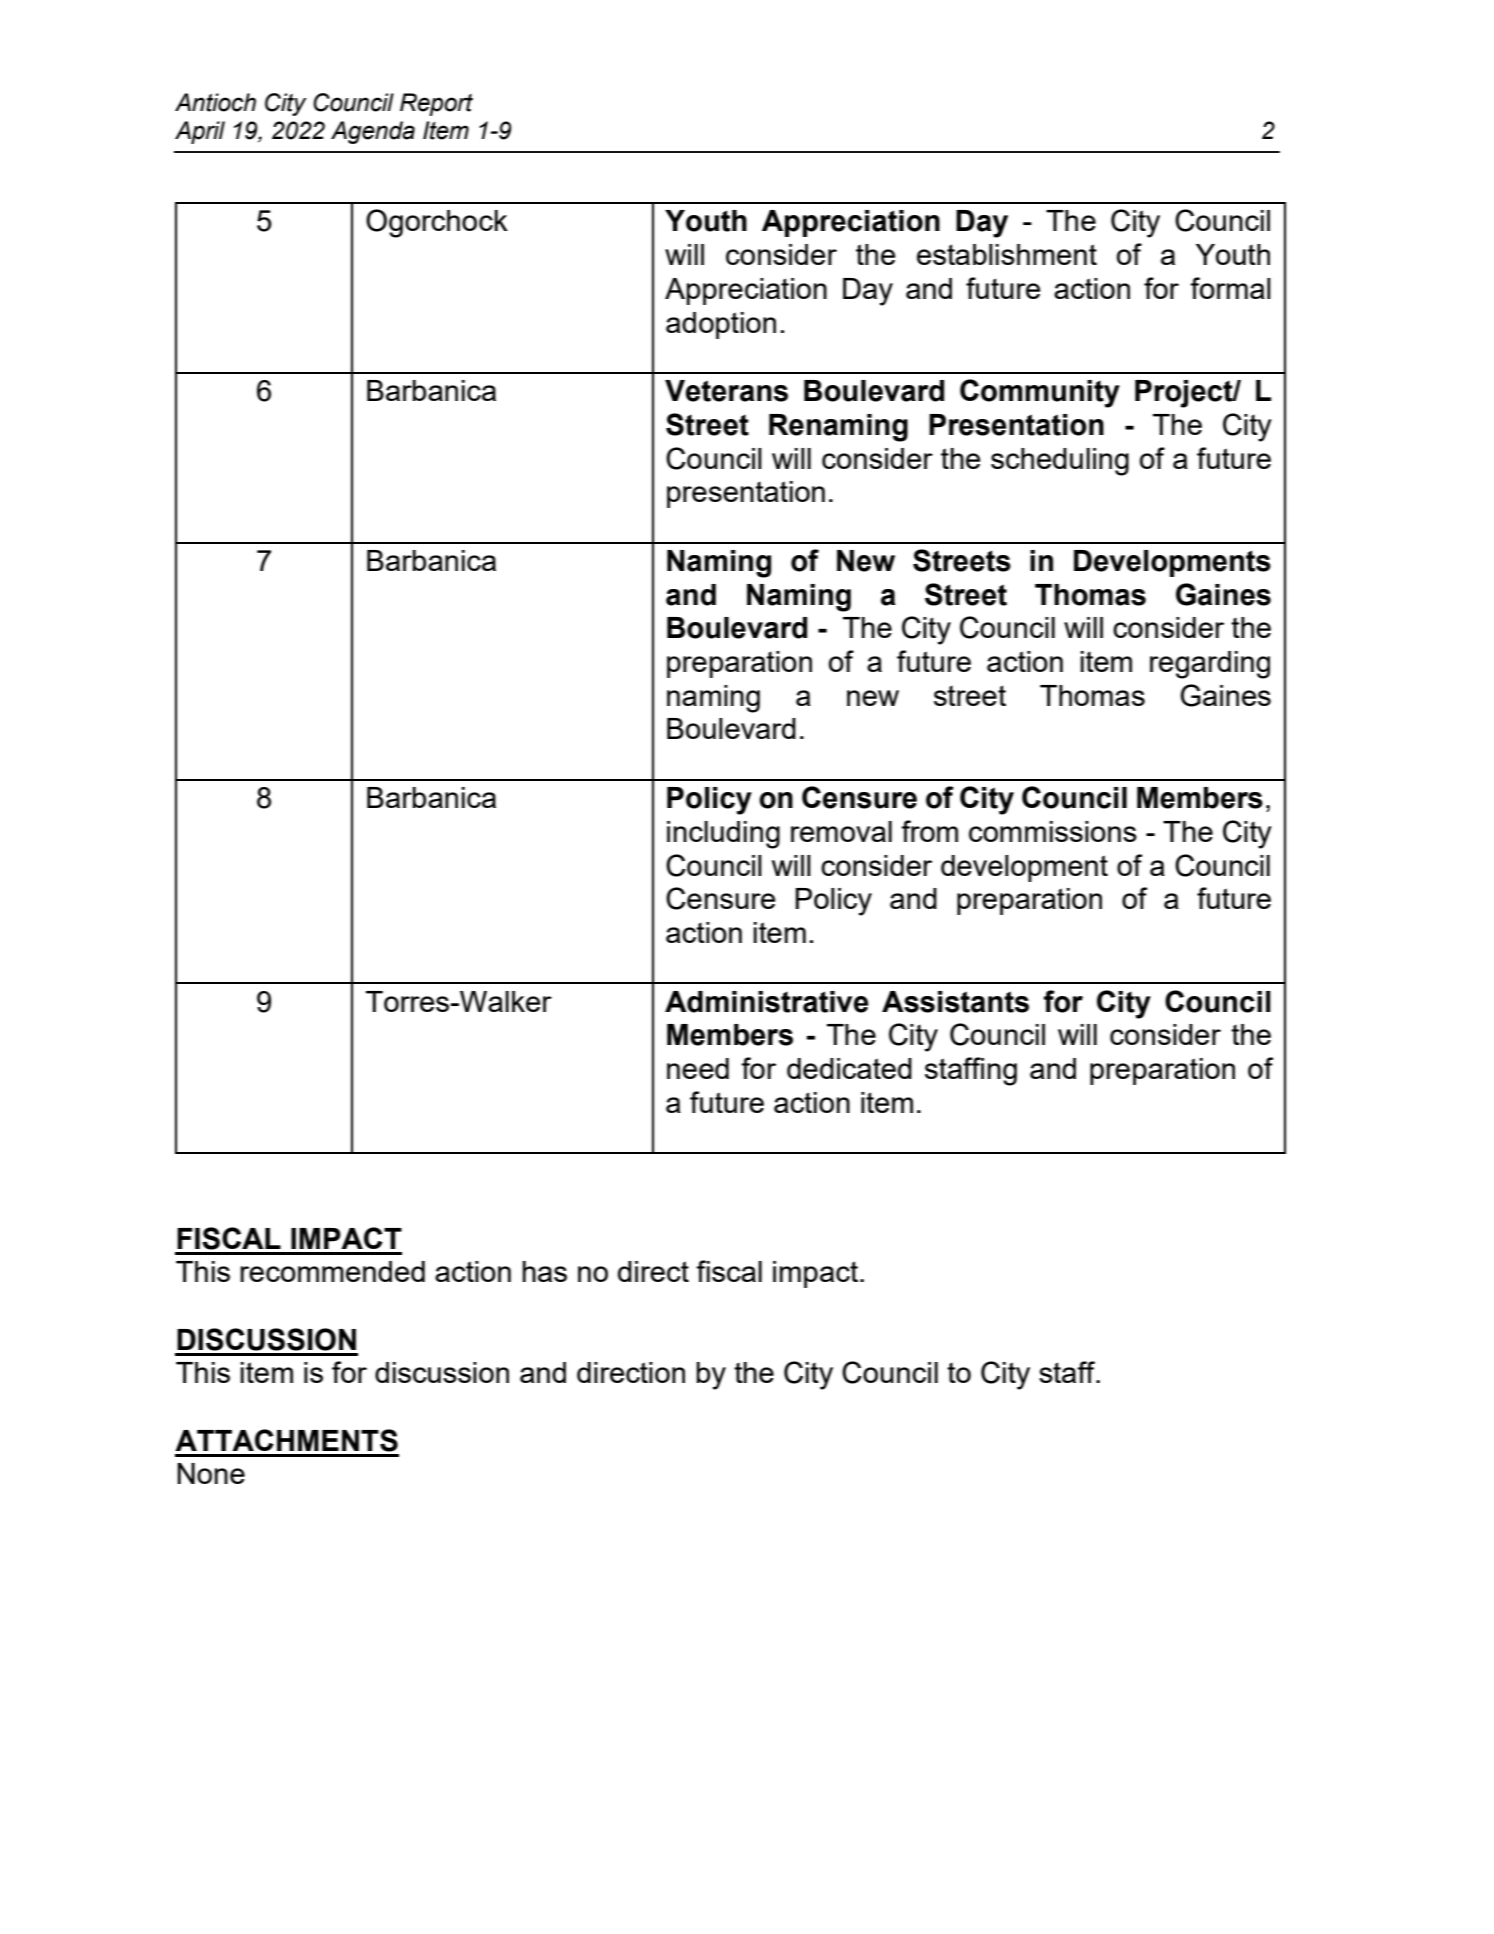  Describe the element at coordinates (1060, 462) in the screenshot. I see `scheduling` at that location.
